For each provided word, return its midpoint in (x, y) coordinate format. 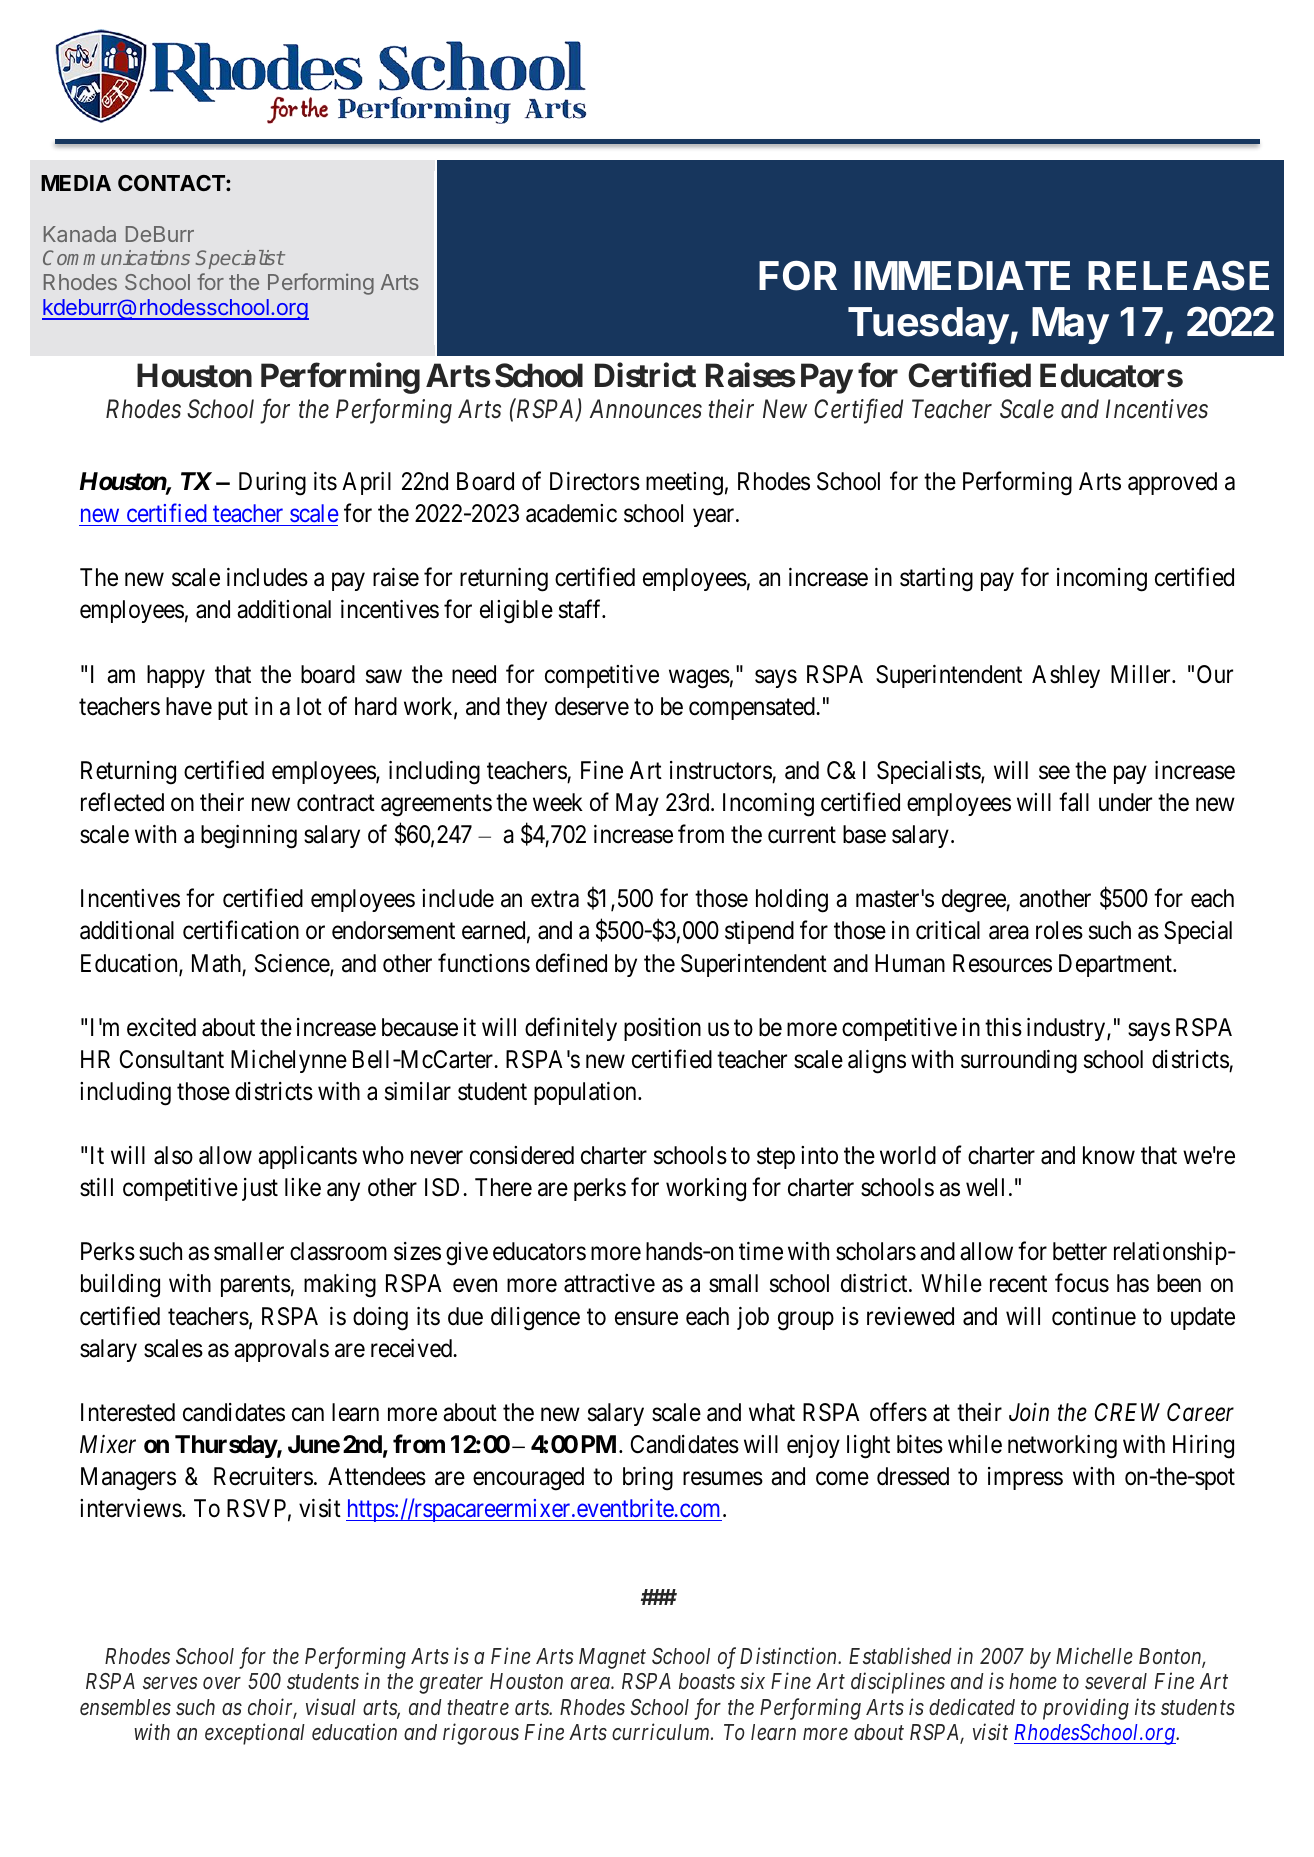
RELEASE (1178, 275)
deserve (592, 706)
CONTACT (172, 183)
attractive (609, 1283)
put (233, 709)
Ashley (1066, 676)
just (260, 1189)
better (1080, 1251)
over (222, 1683)
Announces (646, 409)
